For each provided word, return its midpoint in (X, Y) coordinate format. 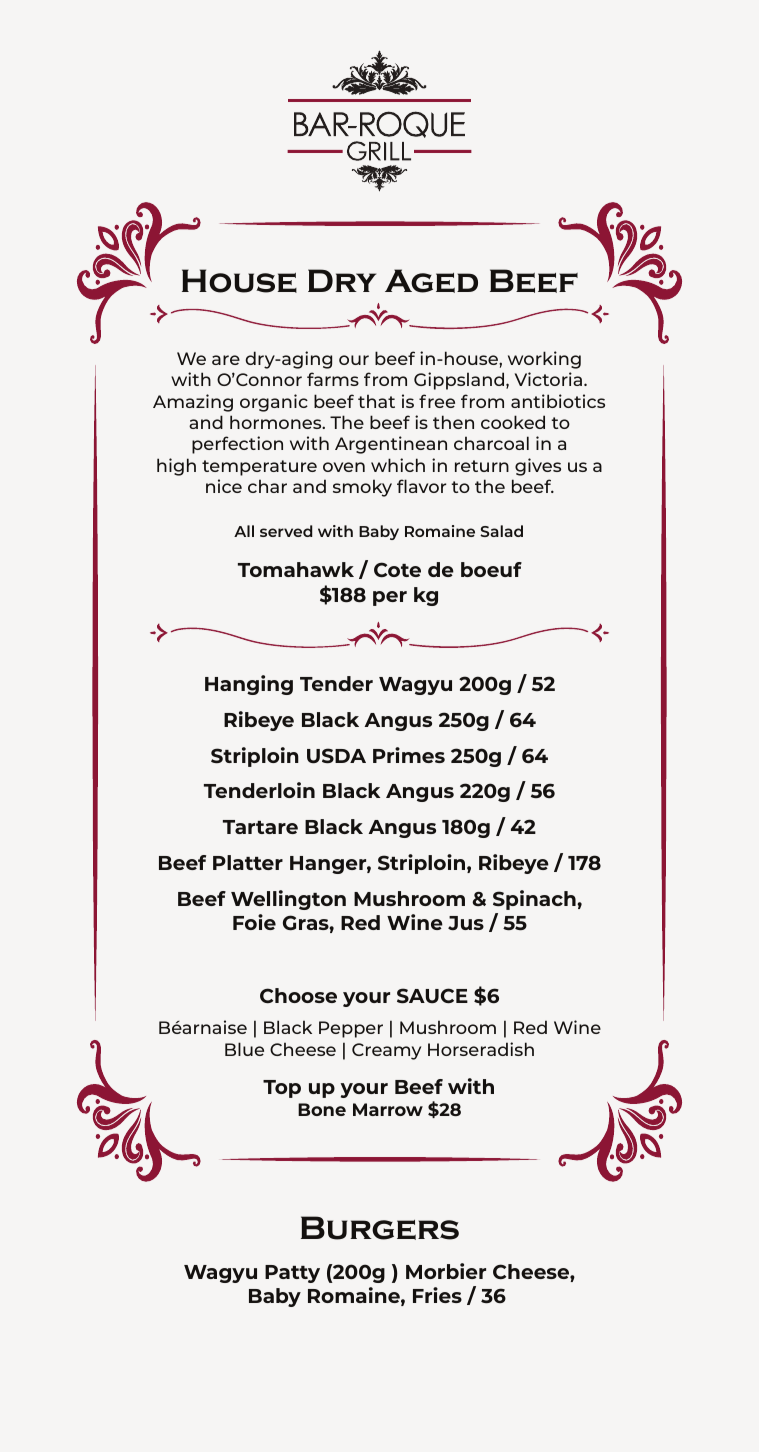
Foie (254, 922)
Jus (466, 923)
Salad (501, 531)
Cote (397, 569)
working (544, 360)
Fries (437, 1295)
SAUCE (432, 996)
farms (333, 379)
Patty (292, 1274)
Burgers (380, 1228)
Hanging (249, 685)
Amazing (193, 403)
